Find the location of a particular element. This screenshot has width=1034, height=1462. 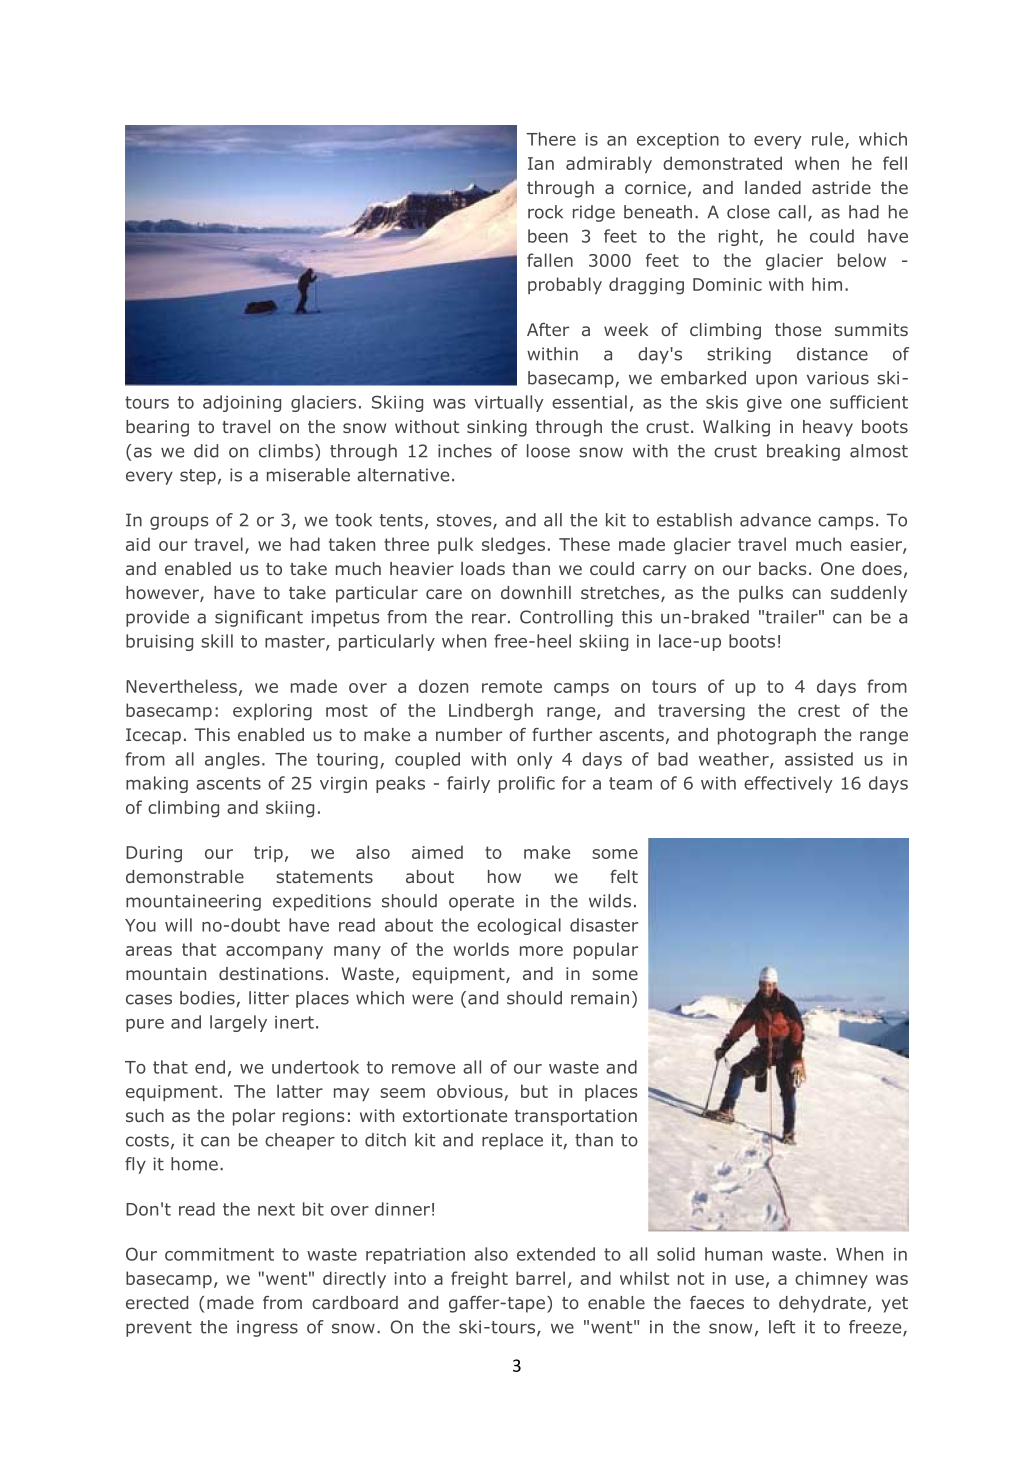

commitment is located at coordinates (219, 1254).
